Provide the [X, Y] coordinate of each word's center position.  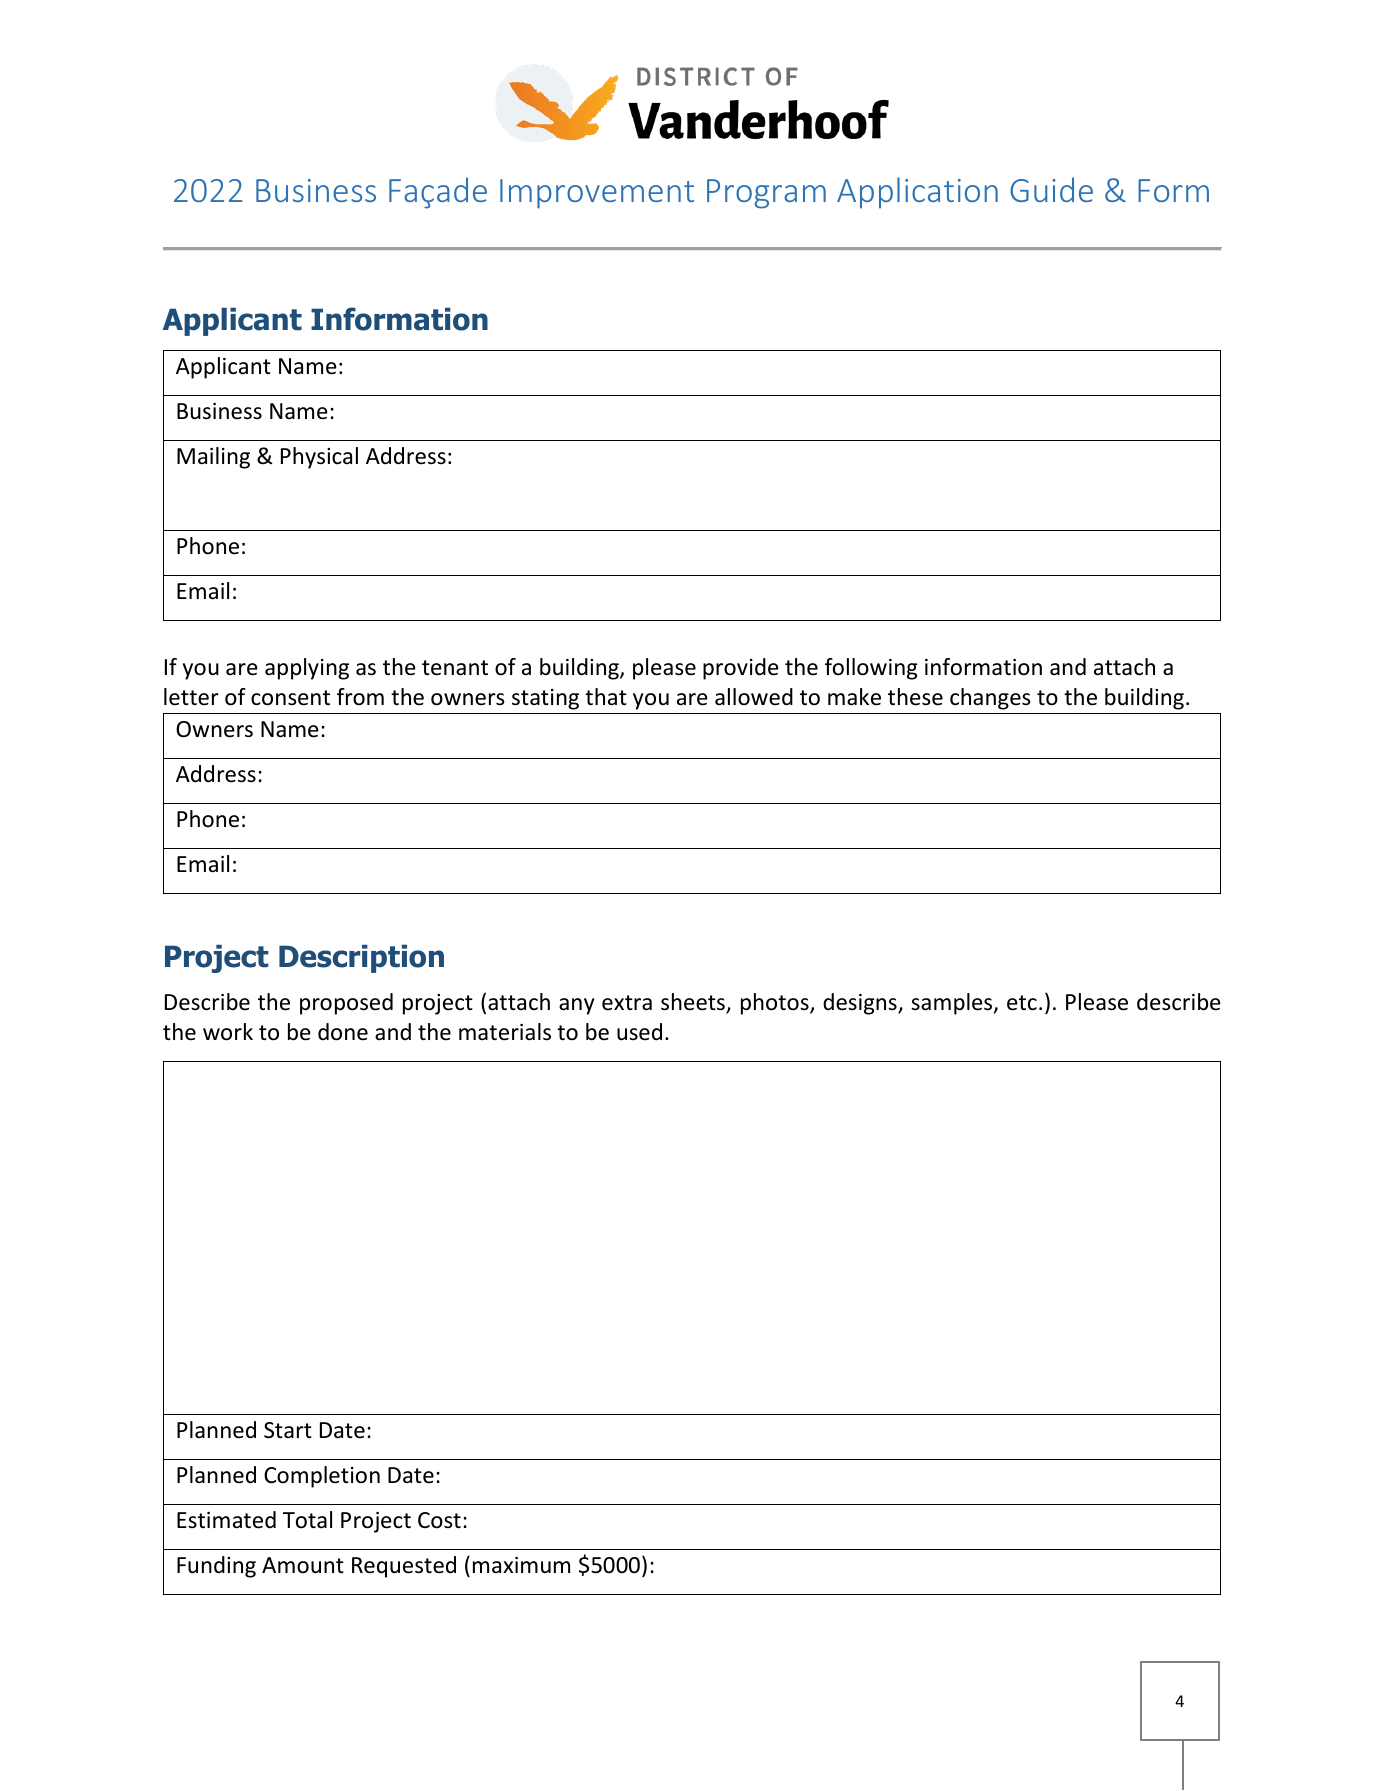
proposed [346, 1004]
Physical [319, 458]
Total [307, 1520]
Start [288, 1430]
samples [952, 1004]
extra [627, 1003]
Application [917, 193]
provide [741, 669]
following [871, 669]
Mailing [213, 458]
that [606, 697]
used [639, 1032]
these [915, 697]
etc [1022, 1003]
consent [290, 698]
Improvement [597, 194]
